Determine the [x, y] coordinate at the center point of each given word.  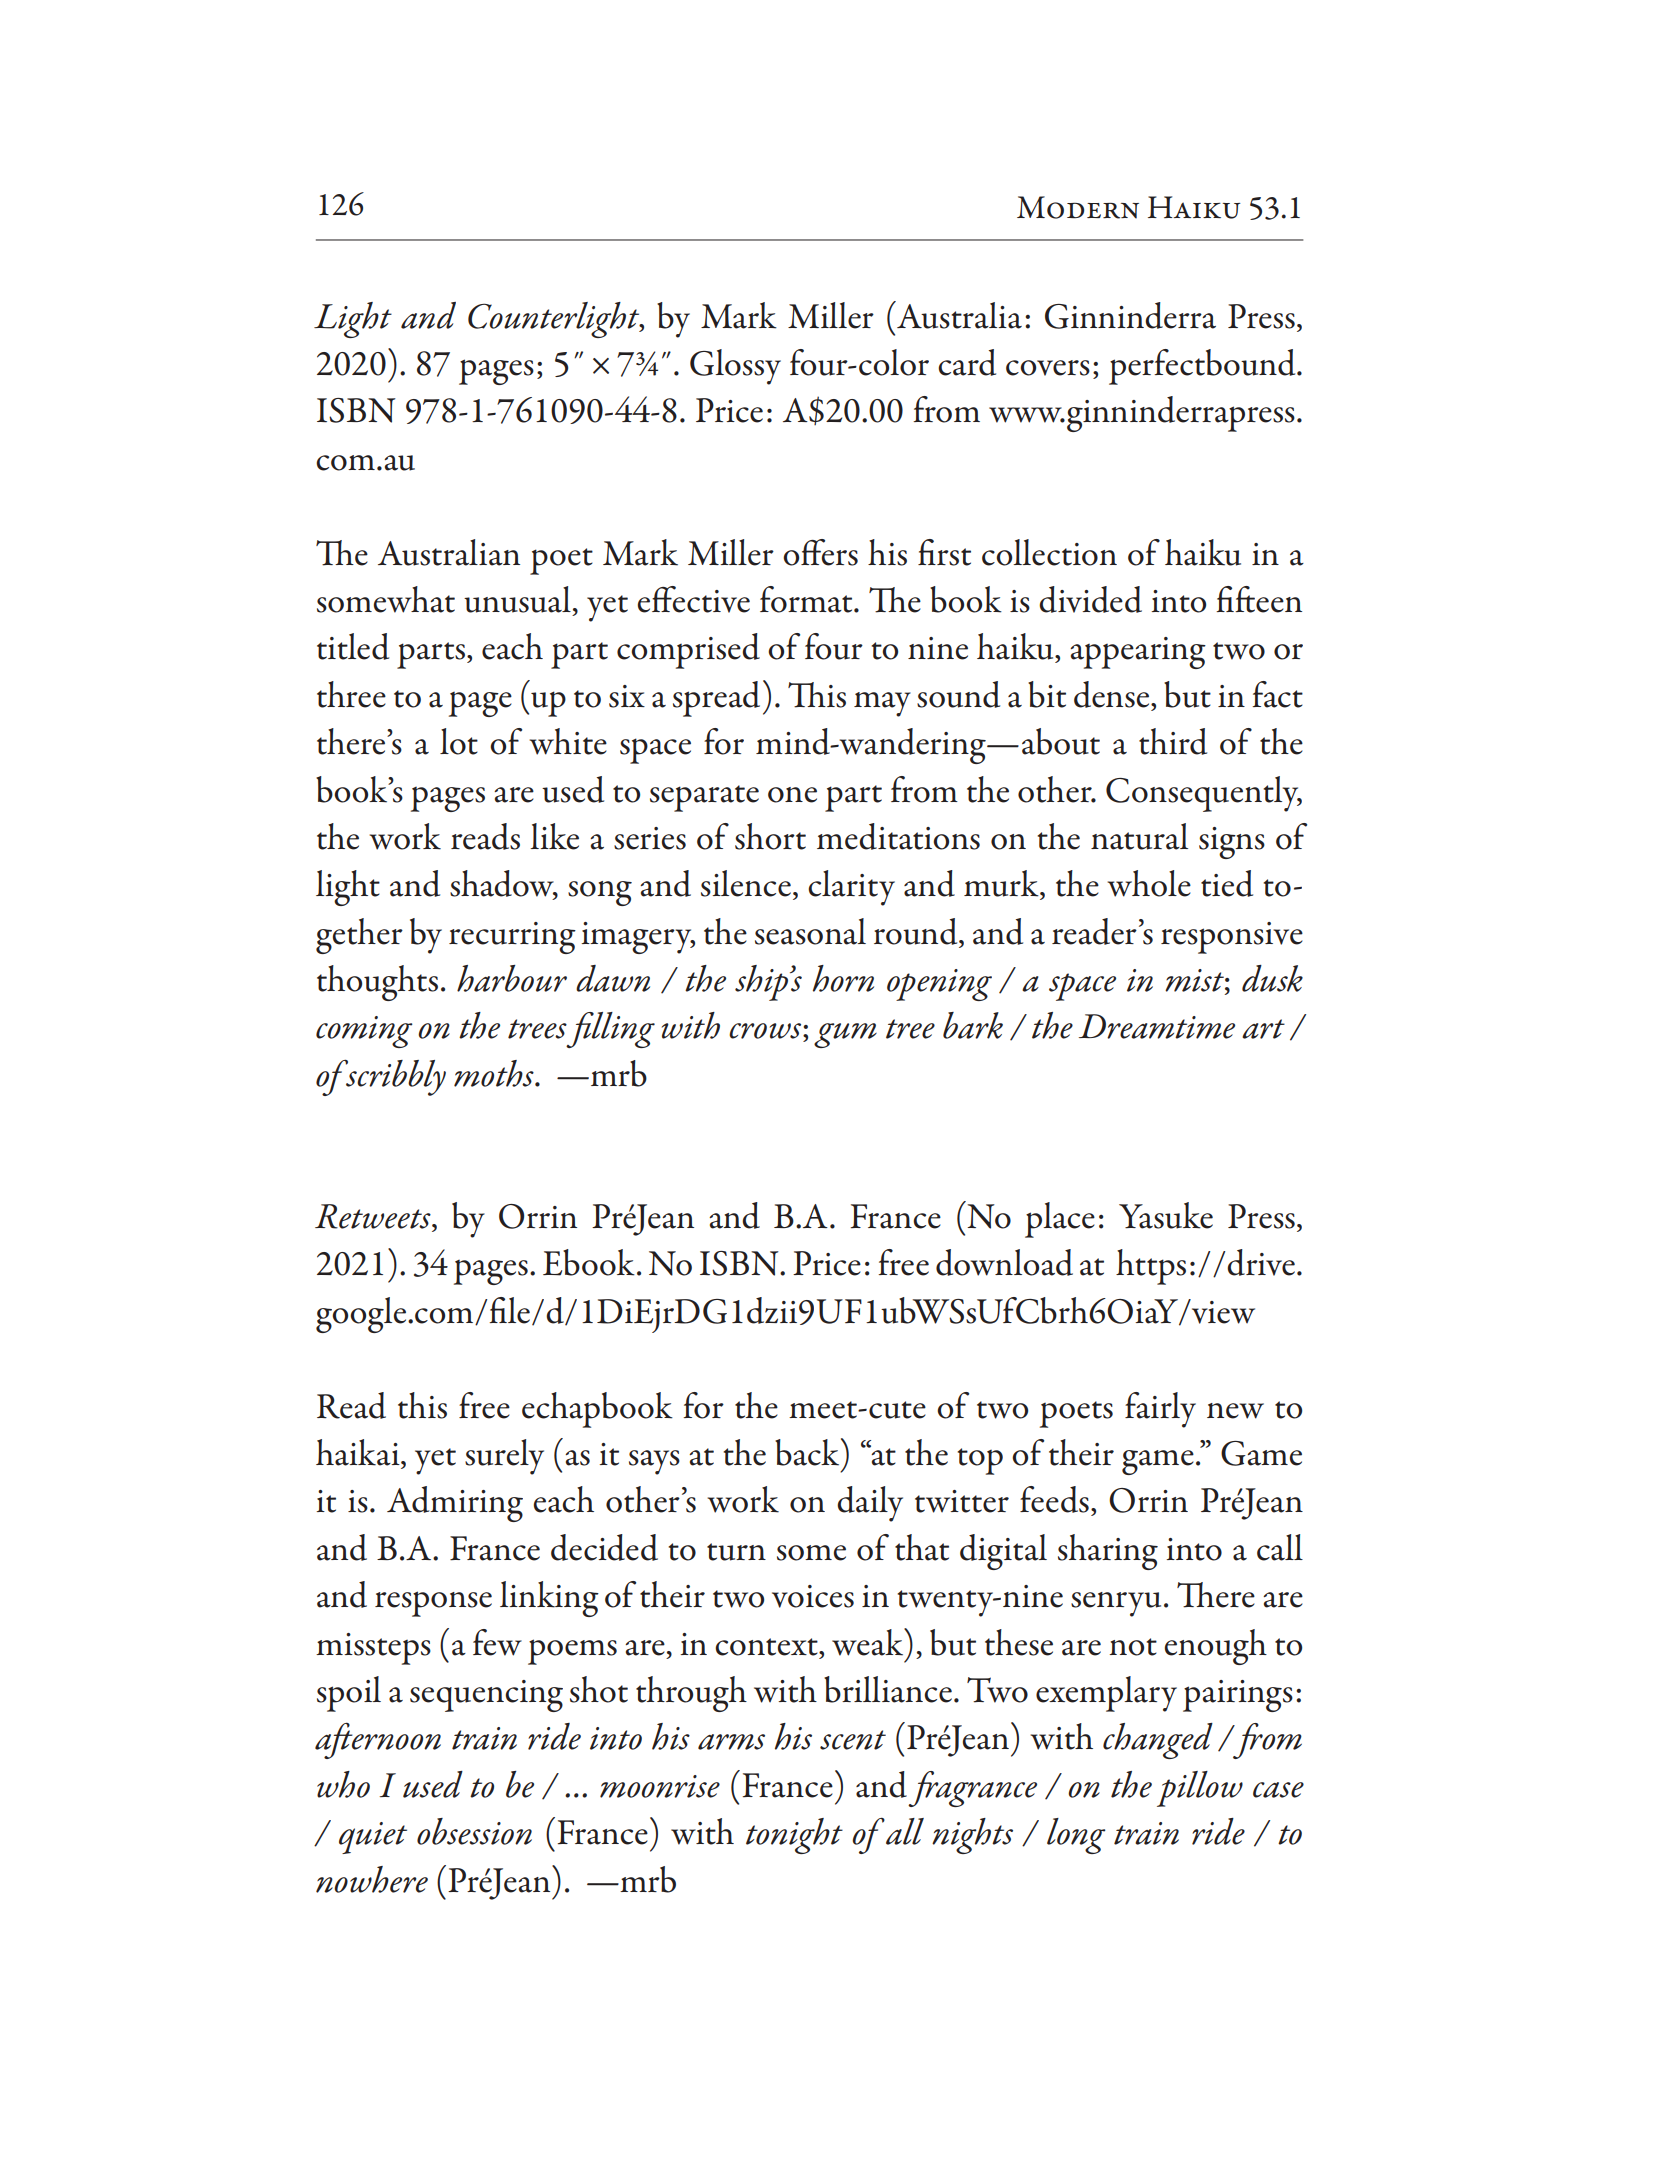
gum [845, 1035]
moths [495, 1073]
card [967, 362]
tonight [794, 1836]
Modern [1078, 207]
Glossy [735, 367]
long [1076, 1836]
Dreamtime [1157, 1026]
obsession [474, 1831]
